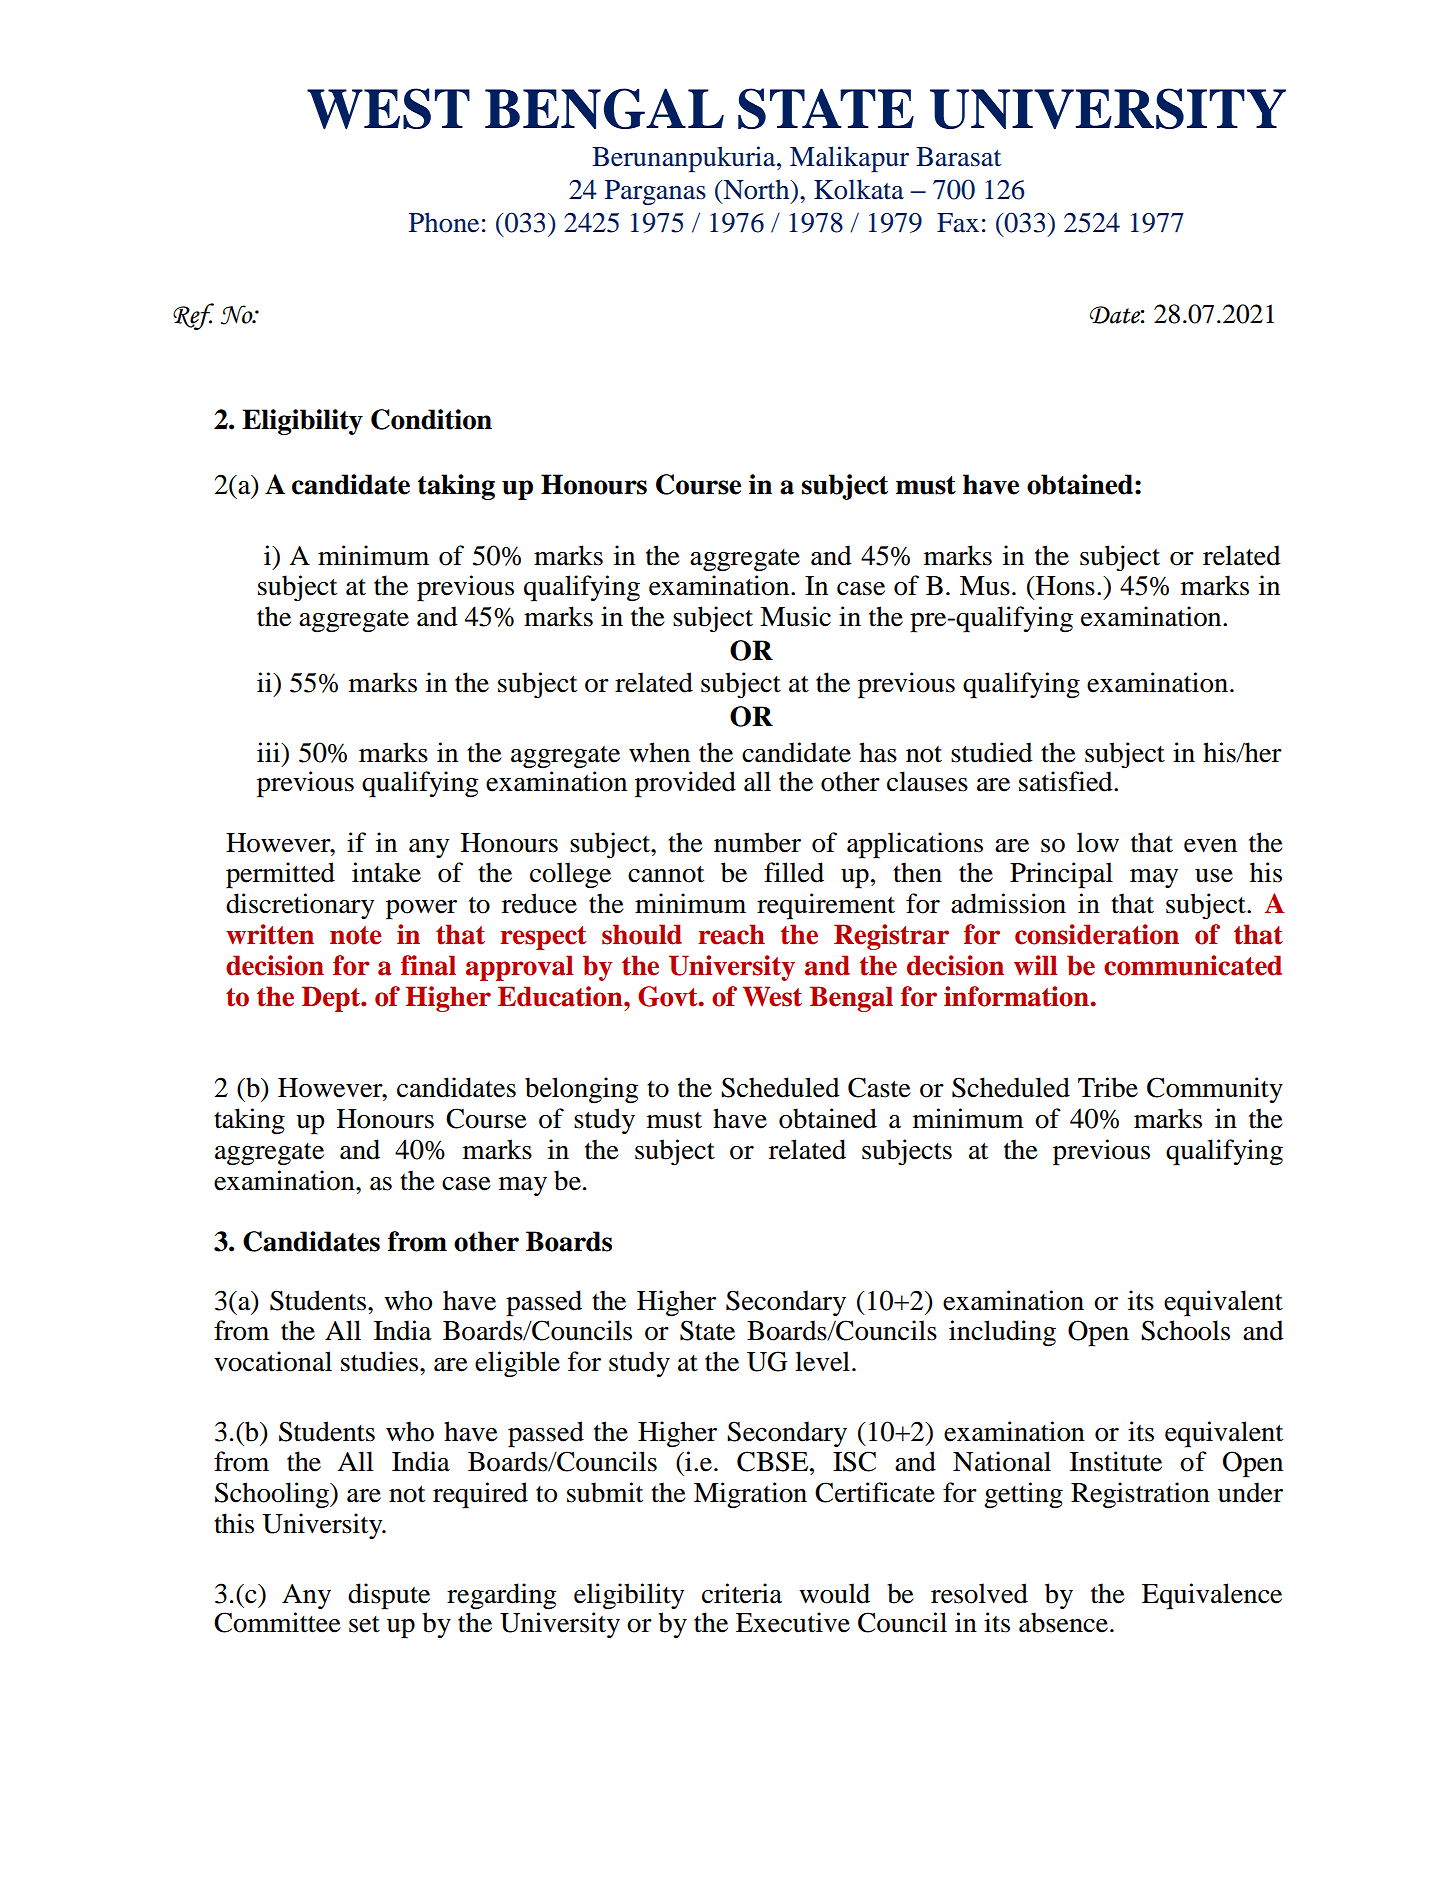 The width and height of the page is (1455, 1882). I want to click on consideration, so click(1097, 934).
